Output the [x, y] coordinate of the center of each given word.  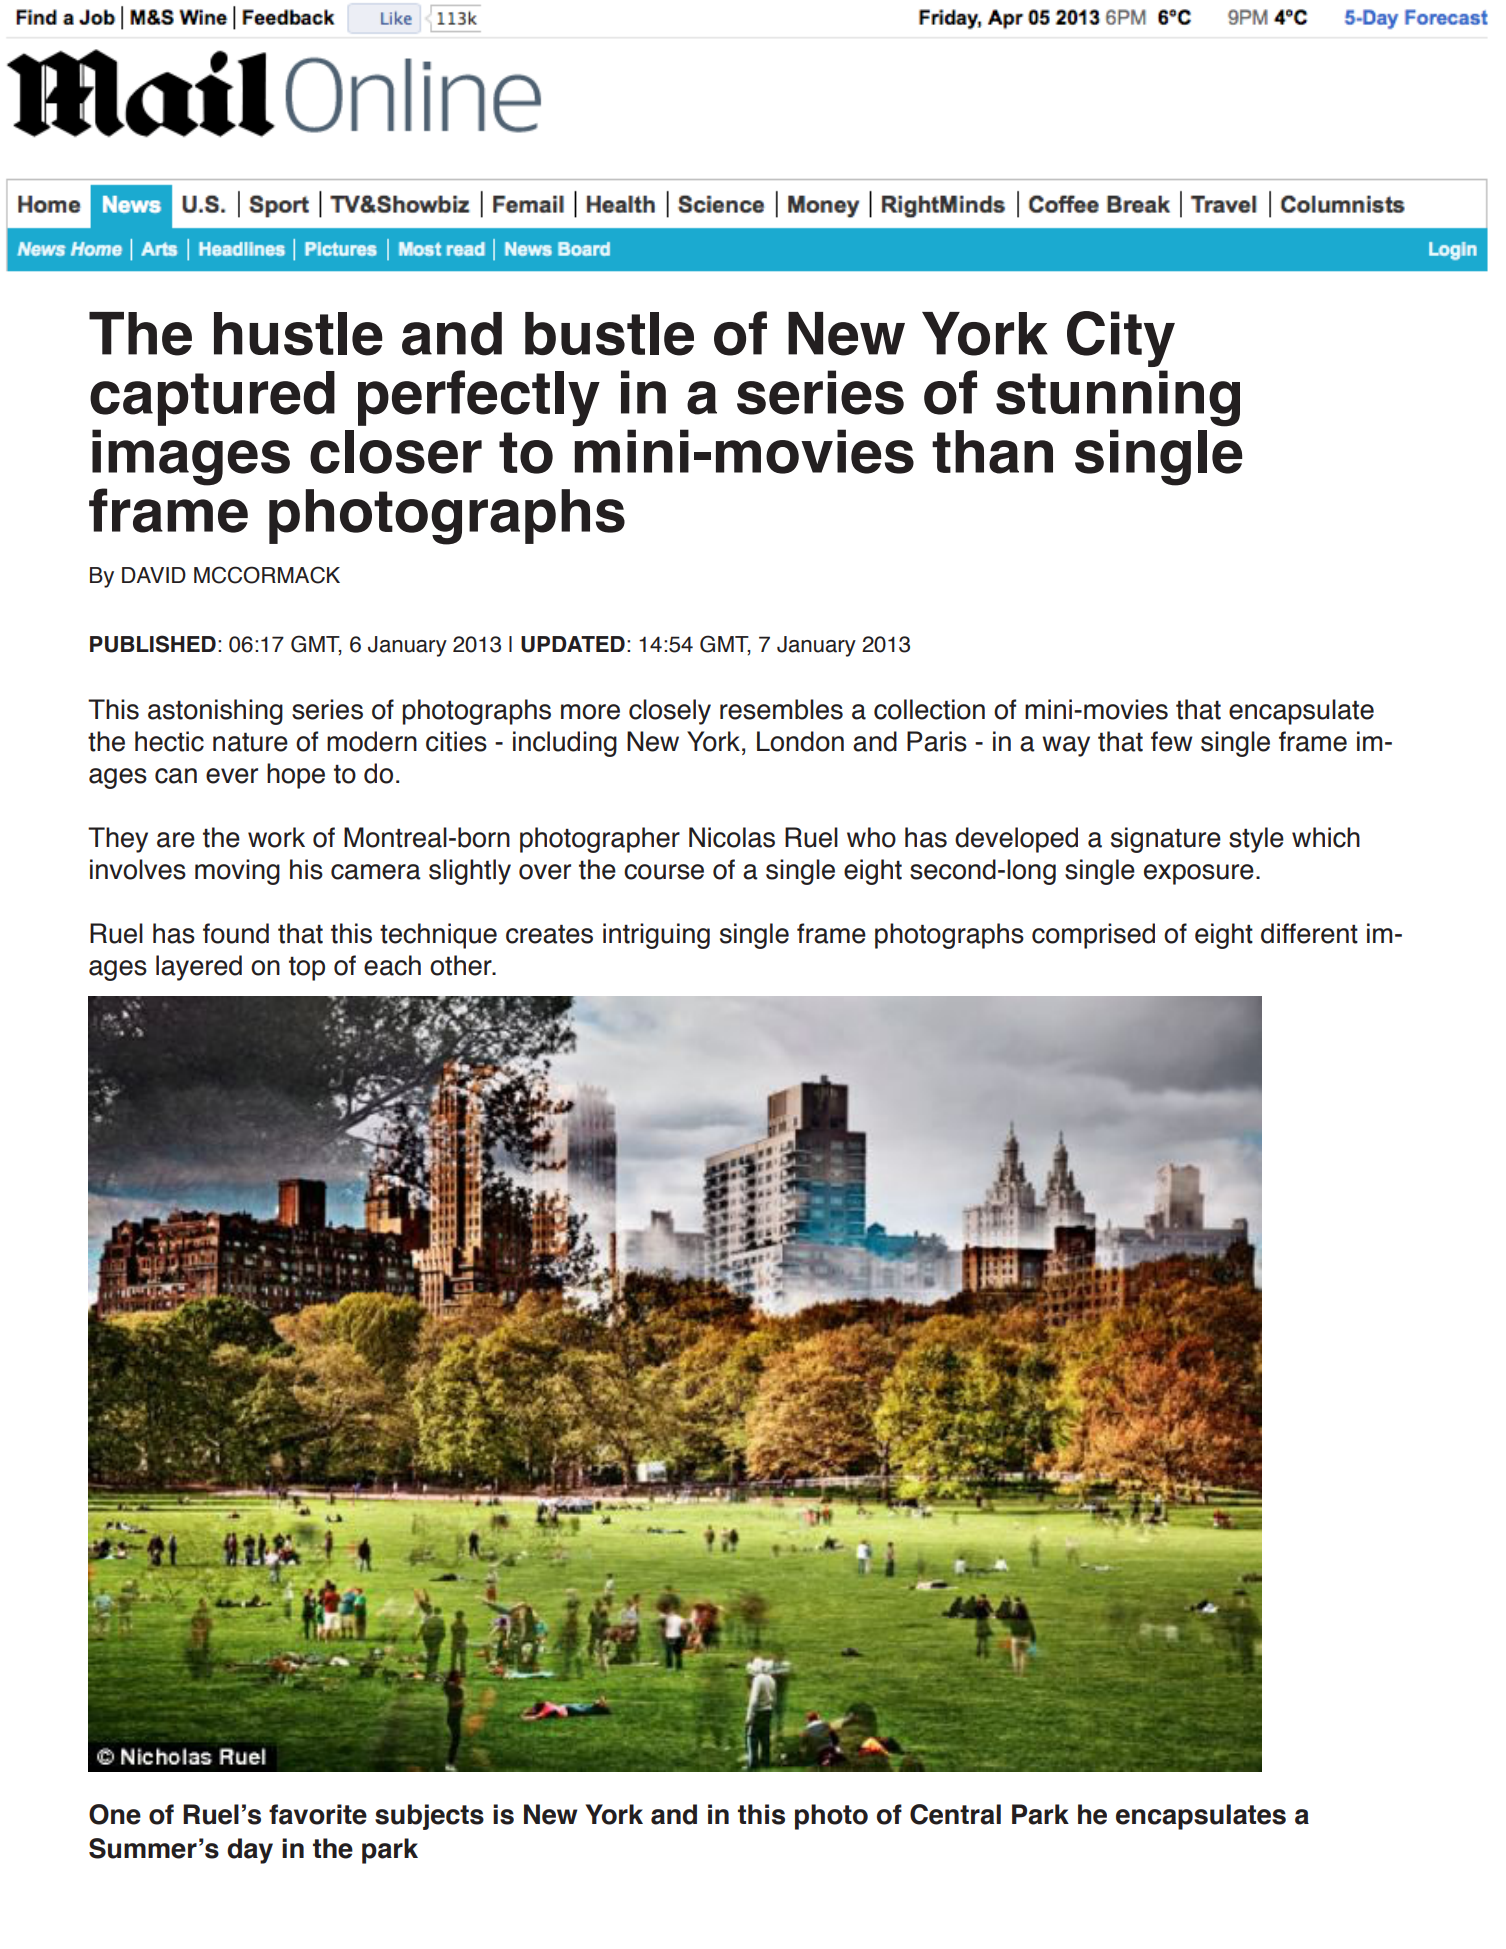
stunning [1118, 398]
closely [670, 712]
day [250, 1851]
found [236, 933]
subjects [429, 1817]
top [307, 969]
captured [212, 398]
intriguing [656, 936]
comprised [1093, 936]
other [462, 965]
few [1172, 741]
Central [955, 1814]
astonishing [215, 712]
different [1309, 933]
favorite [318, 1814]
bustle [609, 334]
